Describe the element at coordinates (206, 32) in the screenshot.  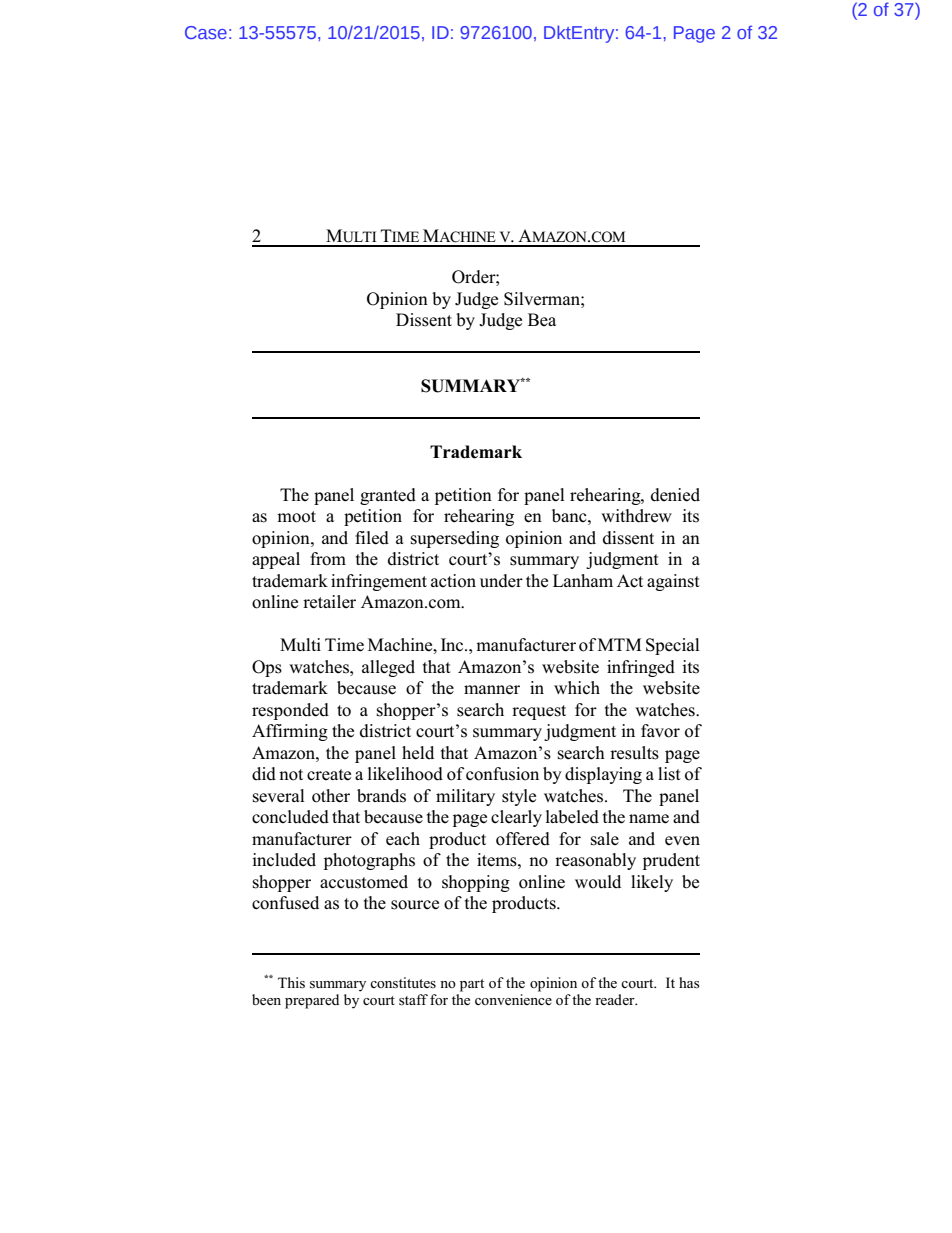
I see `Case` at that location.
